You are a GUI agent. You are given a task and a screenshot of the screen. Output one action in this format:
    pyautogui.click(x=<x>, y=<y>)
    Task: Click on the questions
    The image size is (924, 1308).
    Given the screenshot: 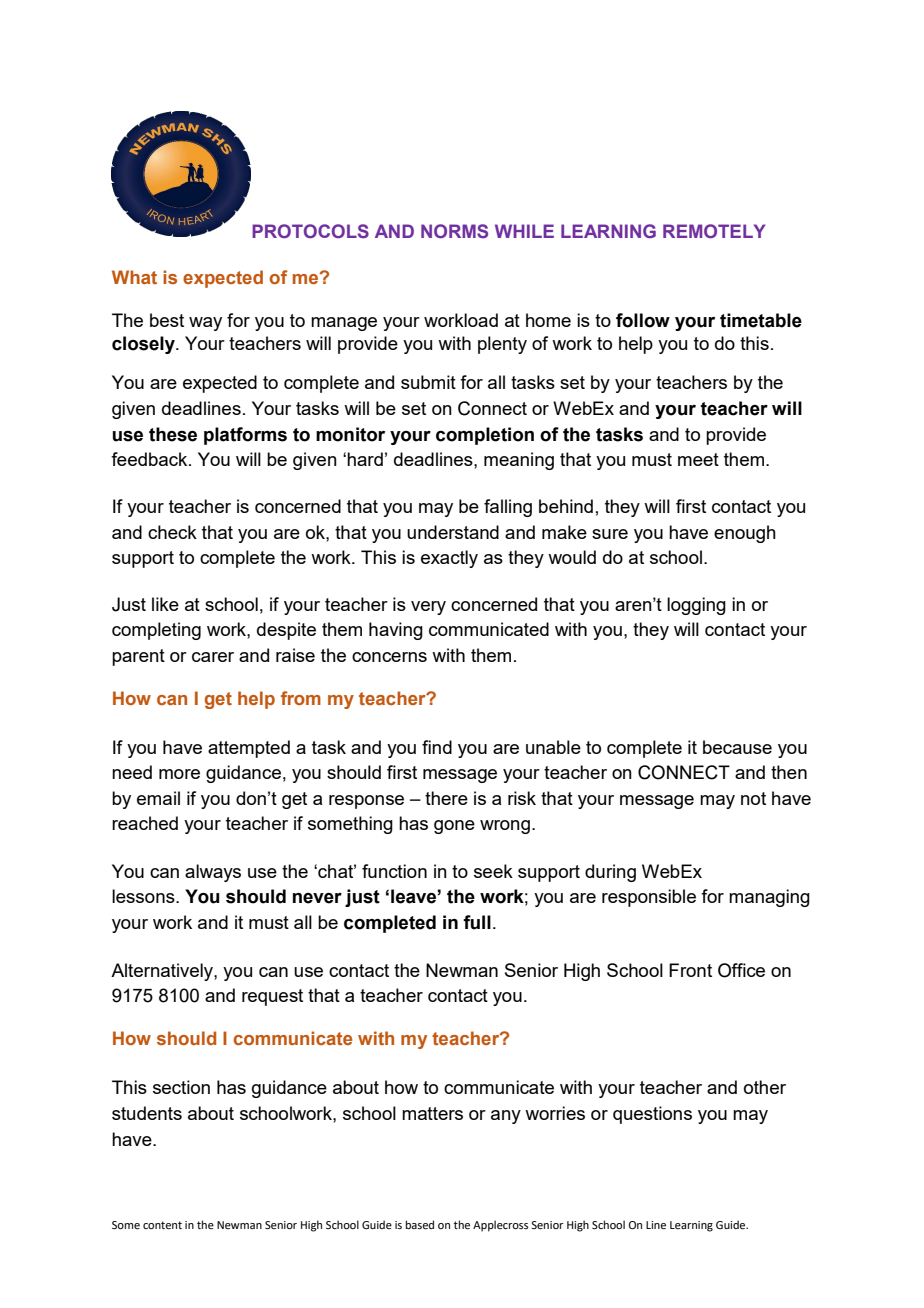 What is the action you would take?
    pyautogui.click(x=652, y=1115)
